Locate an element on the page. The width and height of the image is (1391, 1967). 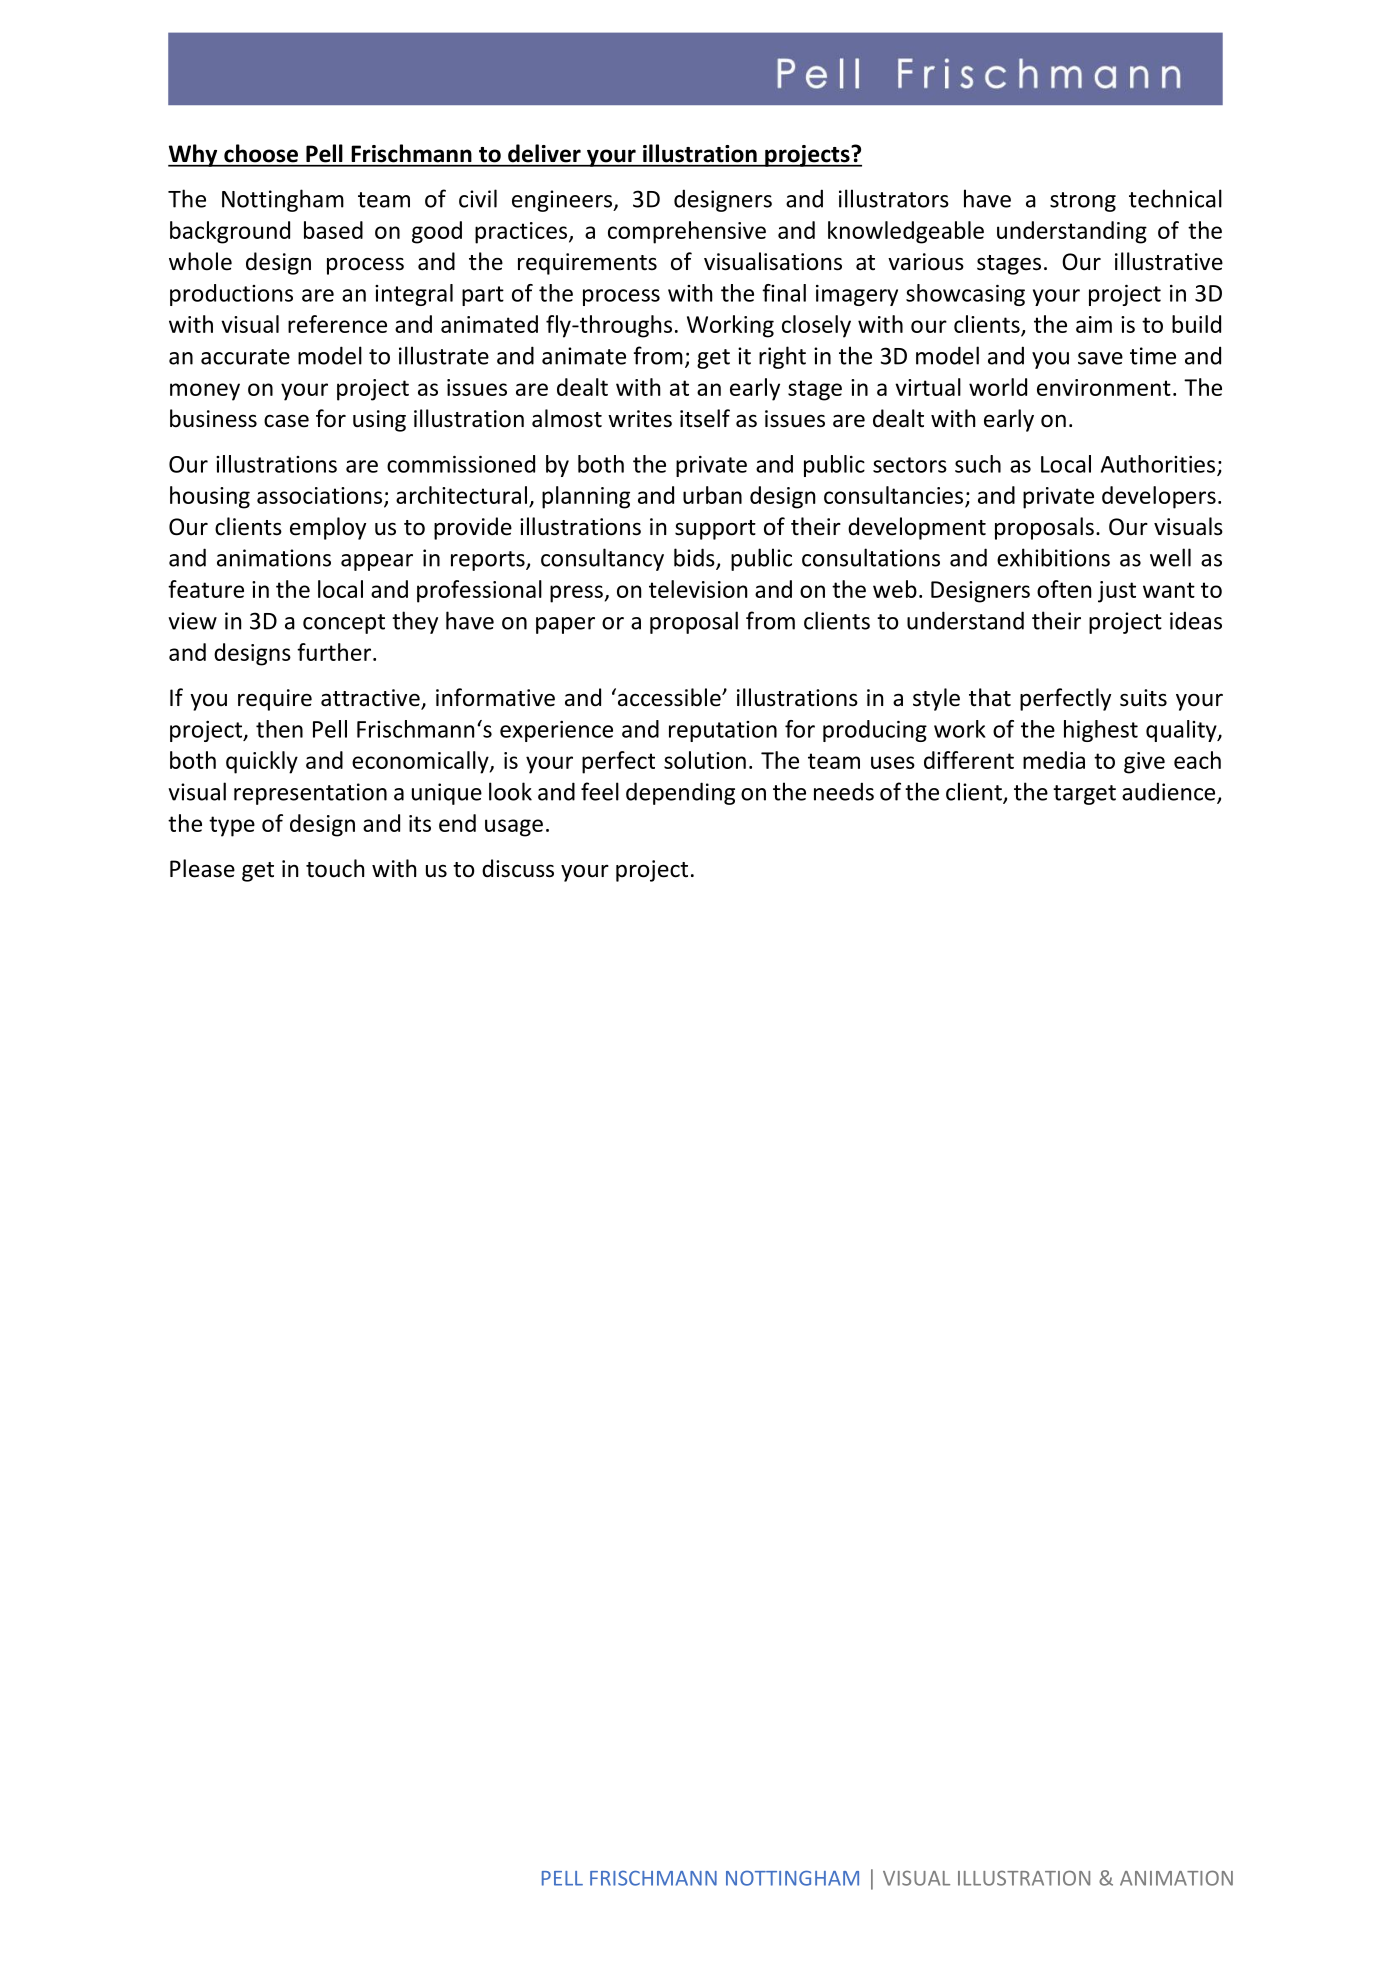
concept is located at coordinates (344, 624).
